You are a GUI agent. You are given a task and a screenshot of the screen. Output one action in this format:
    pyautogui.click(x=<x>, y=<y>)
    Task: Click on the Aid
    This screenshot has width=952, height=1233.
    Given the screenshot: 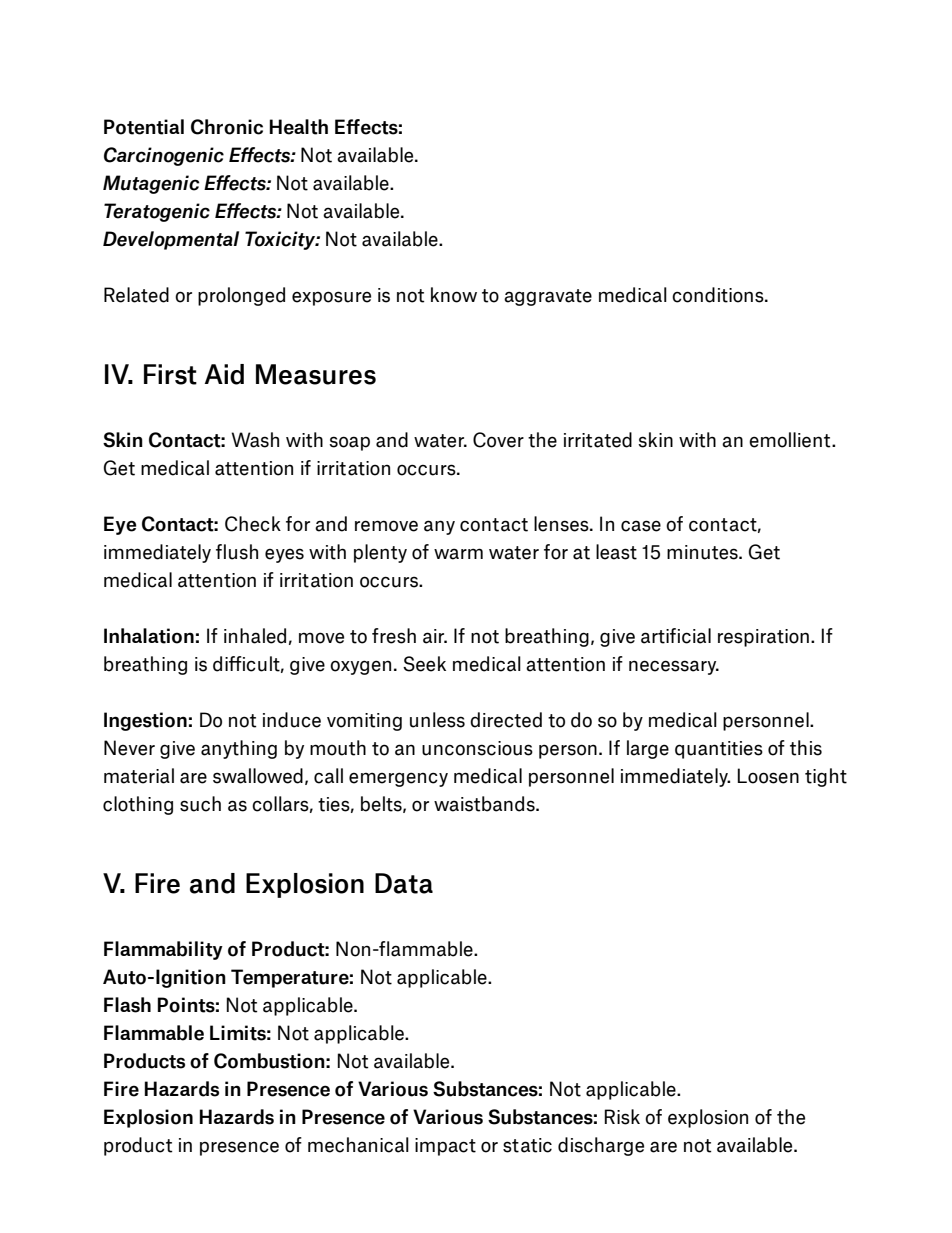 What is the action you would take?
    pyautogui.click(x=224, y=374)
